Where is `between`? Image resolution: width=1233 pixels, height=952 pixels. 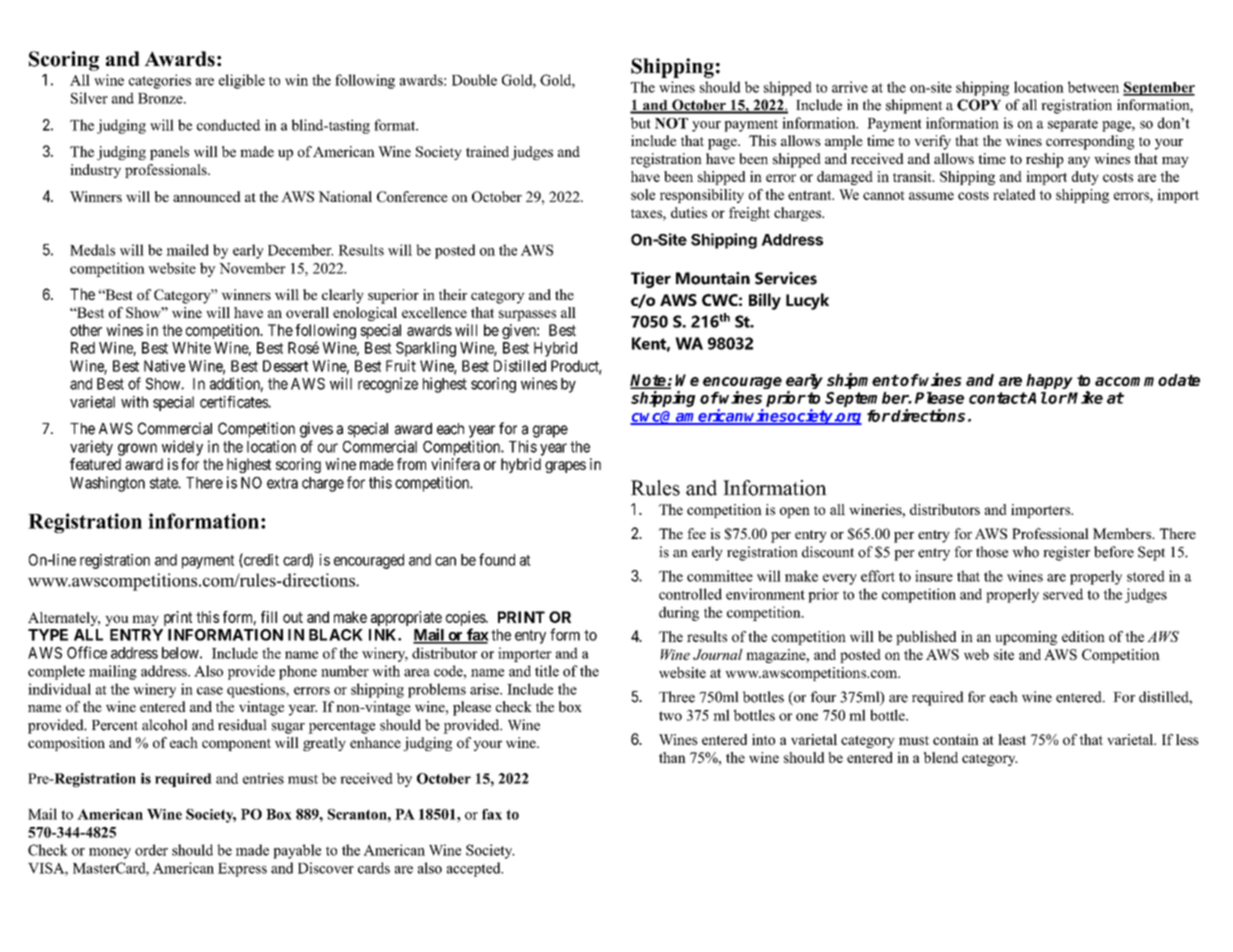
between is located at coordinates (1093, 87).
